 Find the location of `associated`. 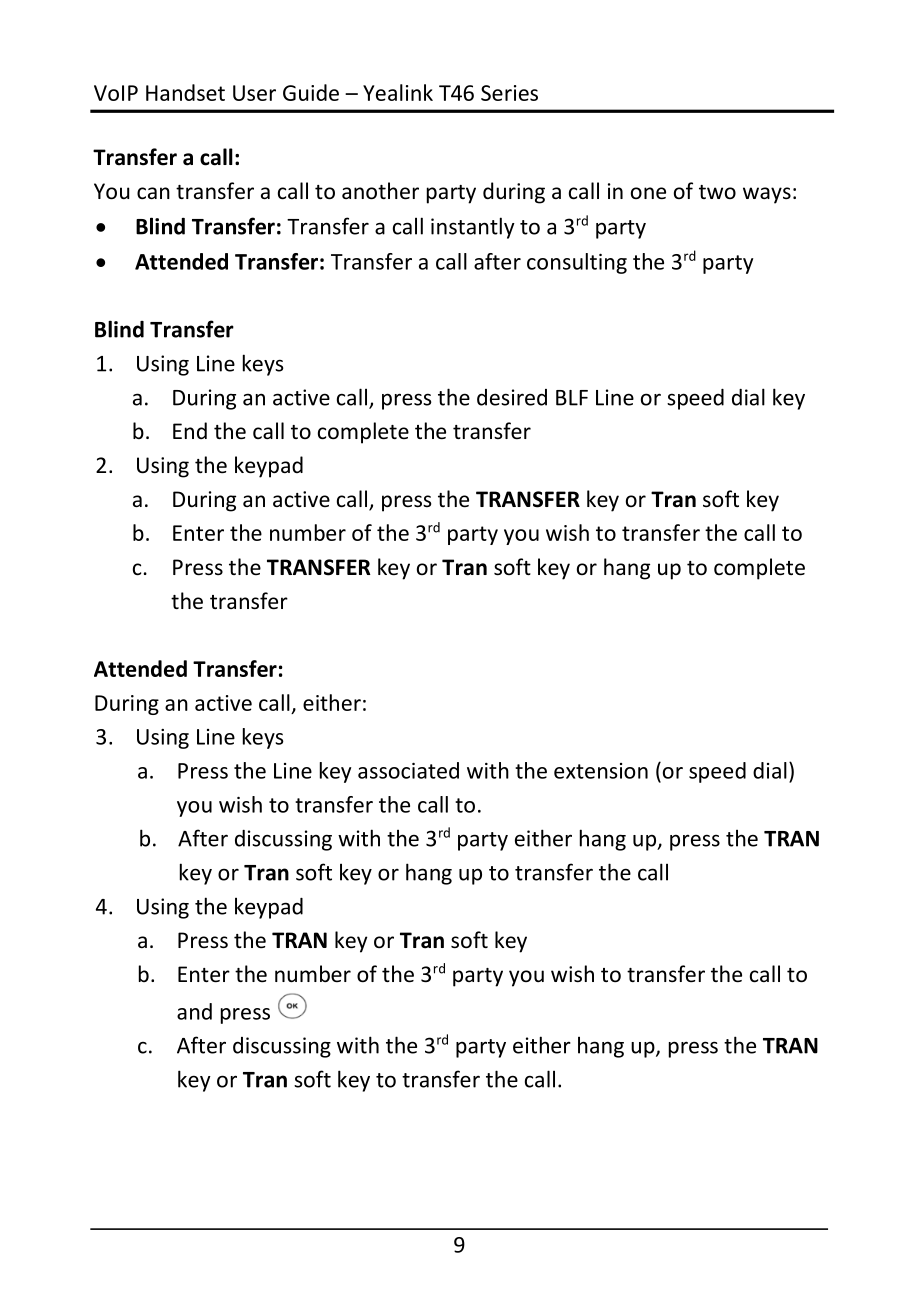

associated is located at coordinates (408, 770).
